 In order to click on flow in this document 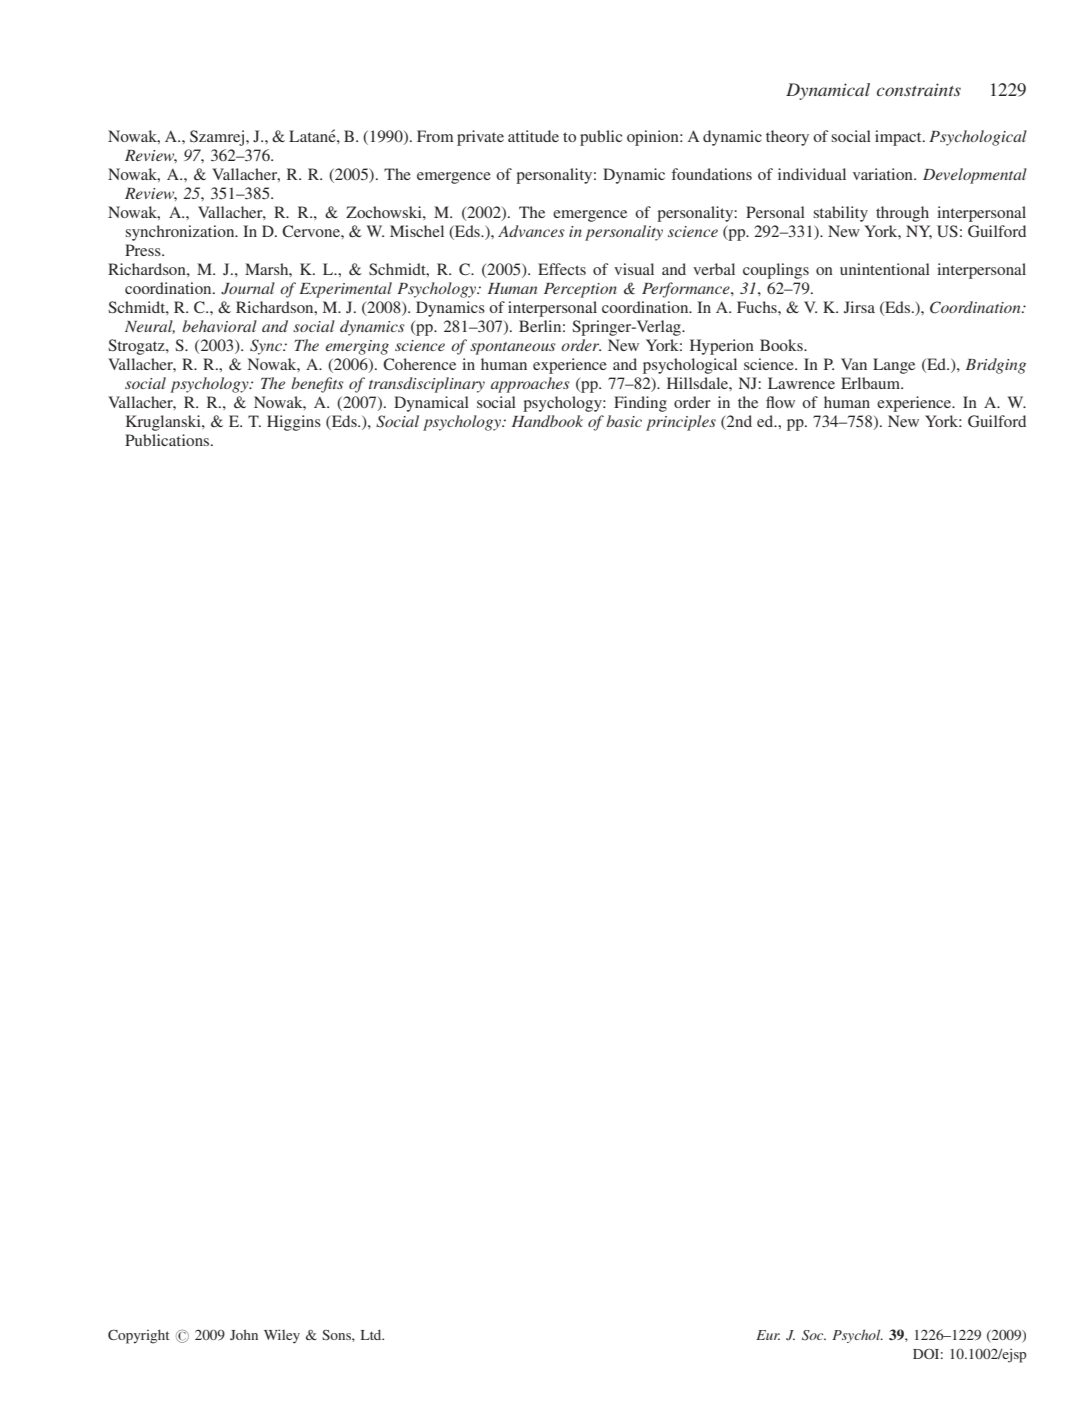, I will do `click(780, 402)`.
